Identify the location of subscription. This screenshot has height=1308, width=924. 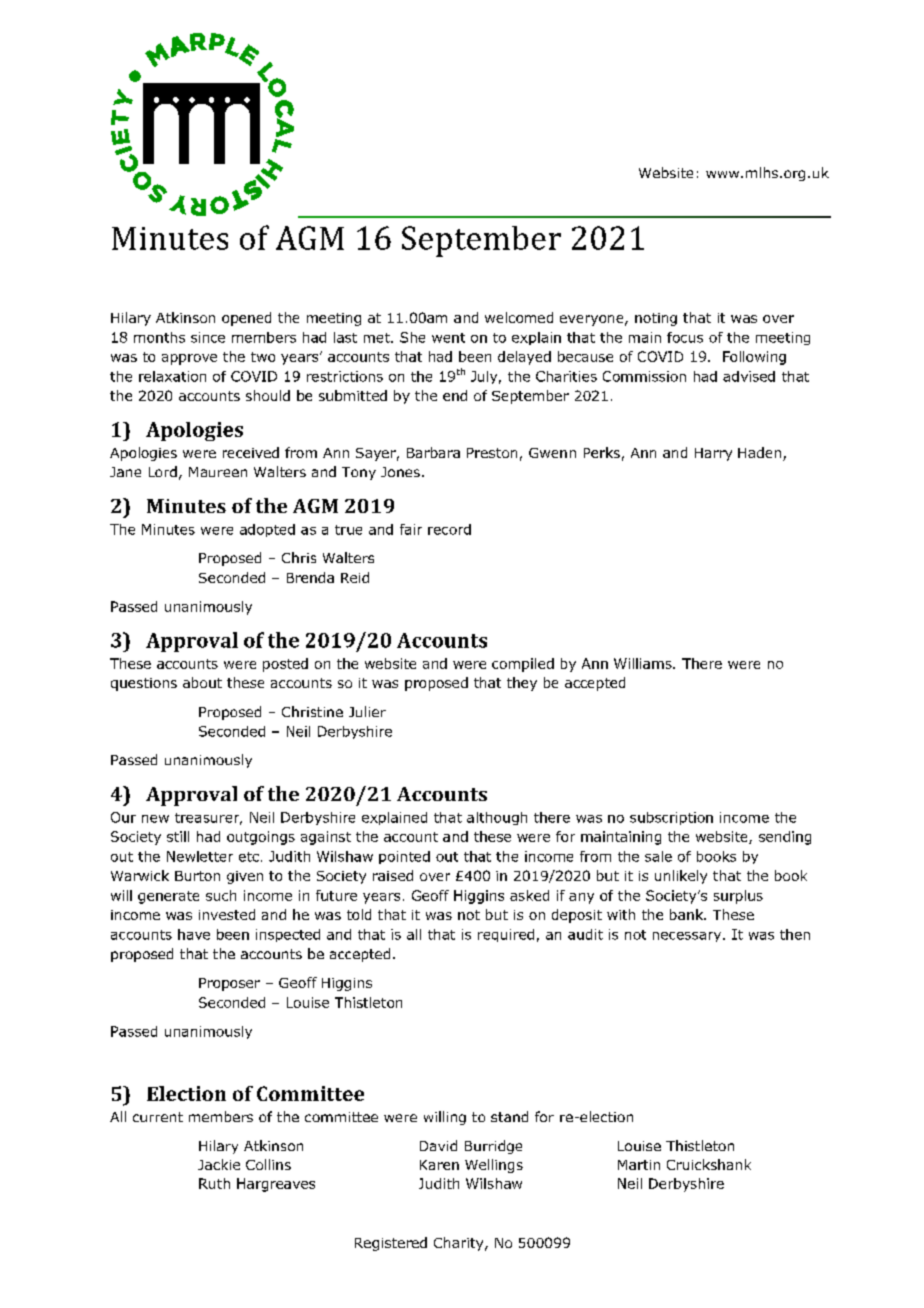
(671, 818).
